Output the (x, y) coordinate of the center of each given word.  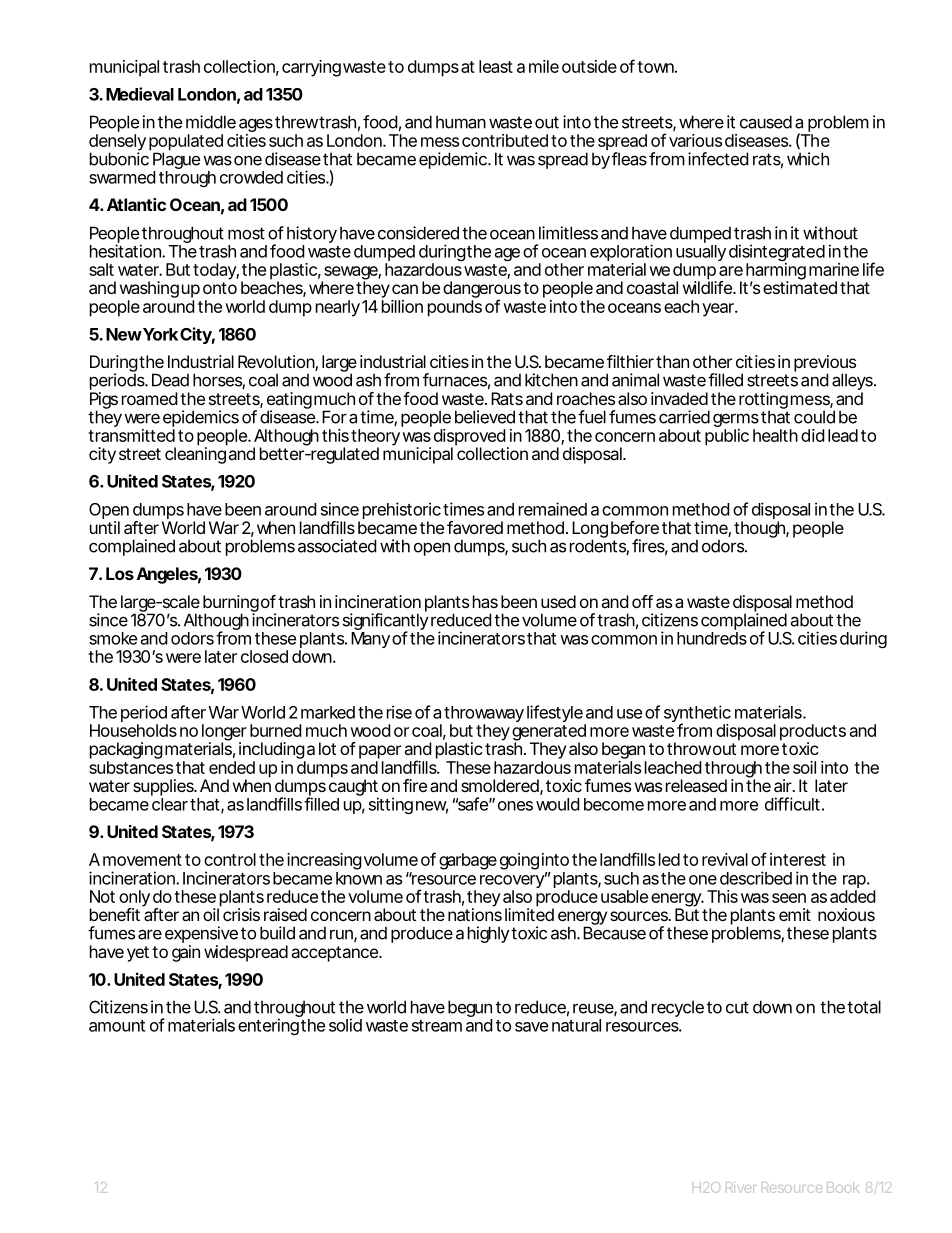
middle (211, 122)
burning (231, 604)
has (485, 601)
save (531, 1027)
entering (268, 1026)
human (461, 122)
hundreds (712, 638)
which (808, 159)
